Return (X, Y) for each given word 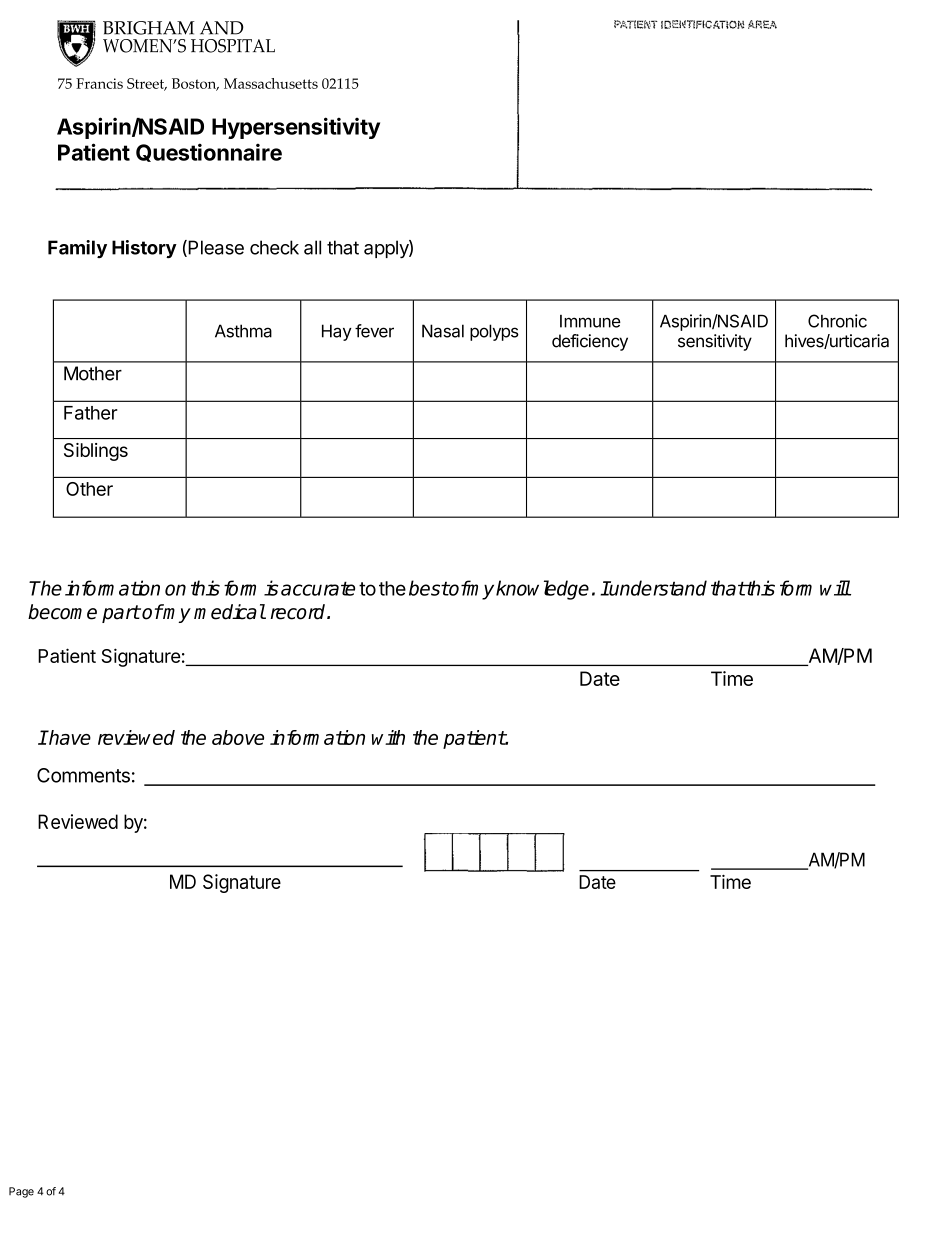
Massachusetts (271, 83)
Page (21, 1192)
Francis (99, 83)
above (238, 737)
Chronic (837, 321)
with (388, 737)
